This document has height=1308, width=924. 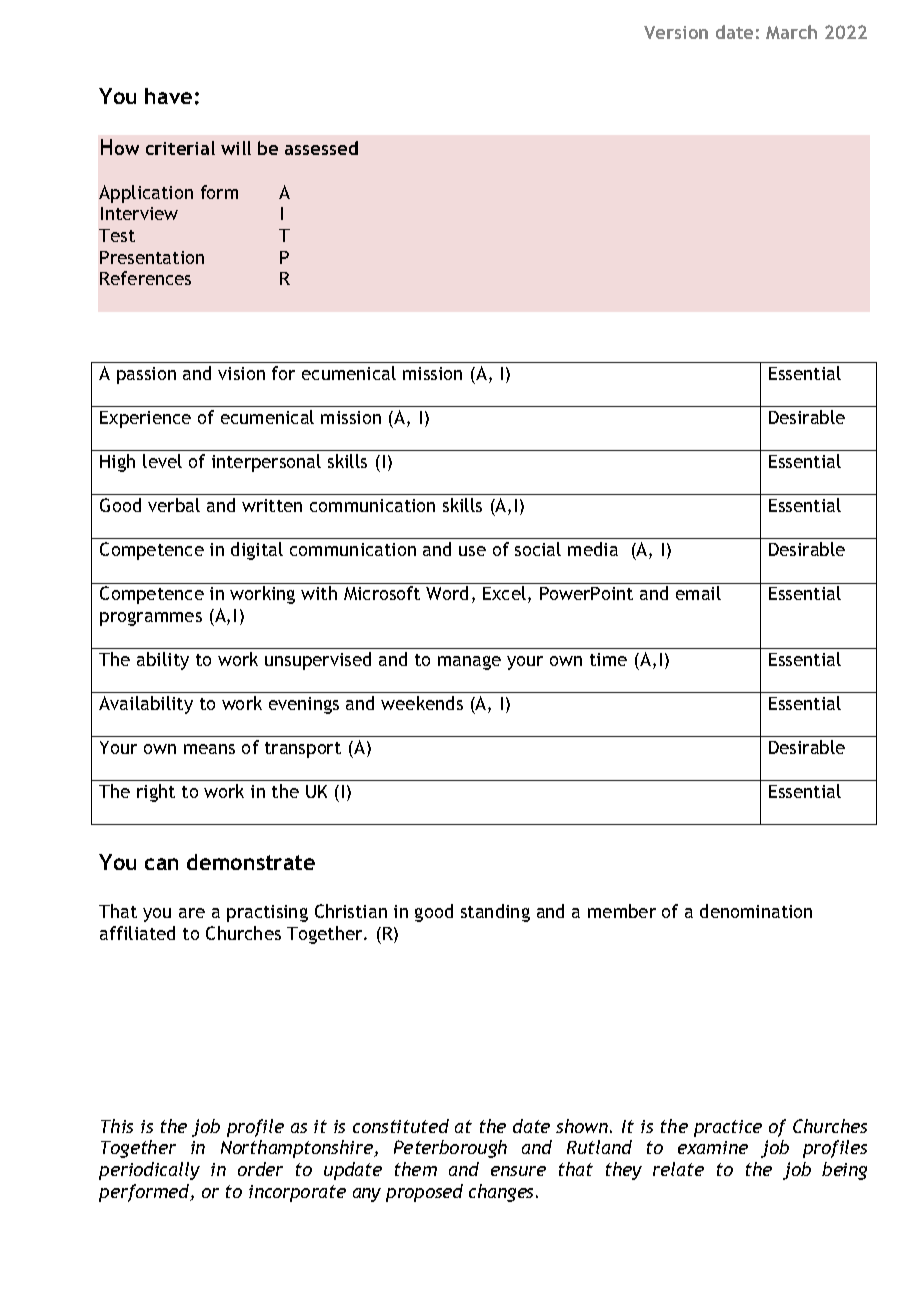 What do you see at coordinates (321, 148) in the document?
I see `assessed` at bounding box center [321, 148].
